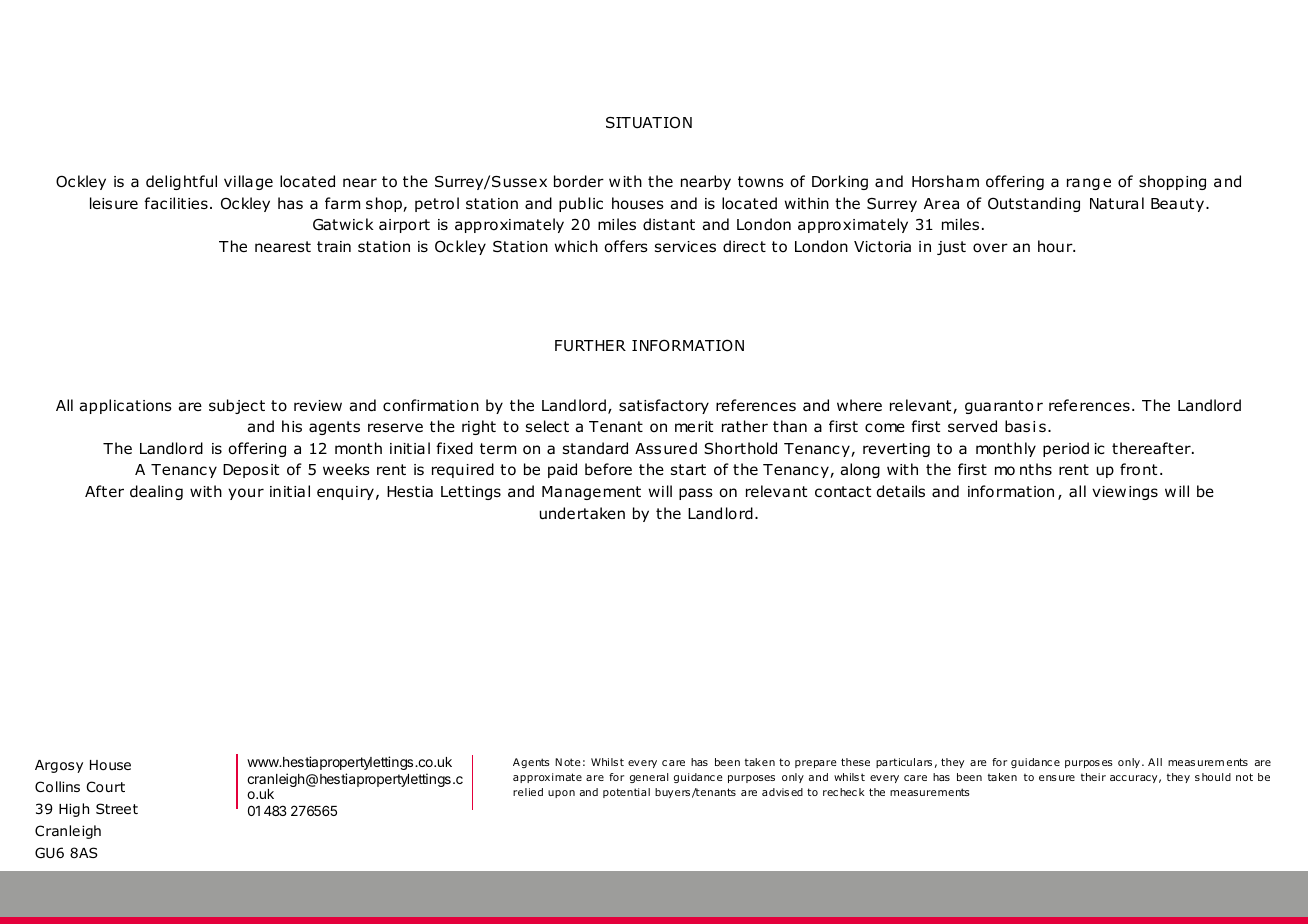 This screenshot has width=1308, height=924. Describe the element at coordinates (106, 787) in the screenshot. I see `Court` at that location.
